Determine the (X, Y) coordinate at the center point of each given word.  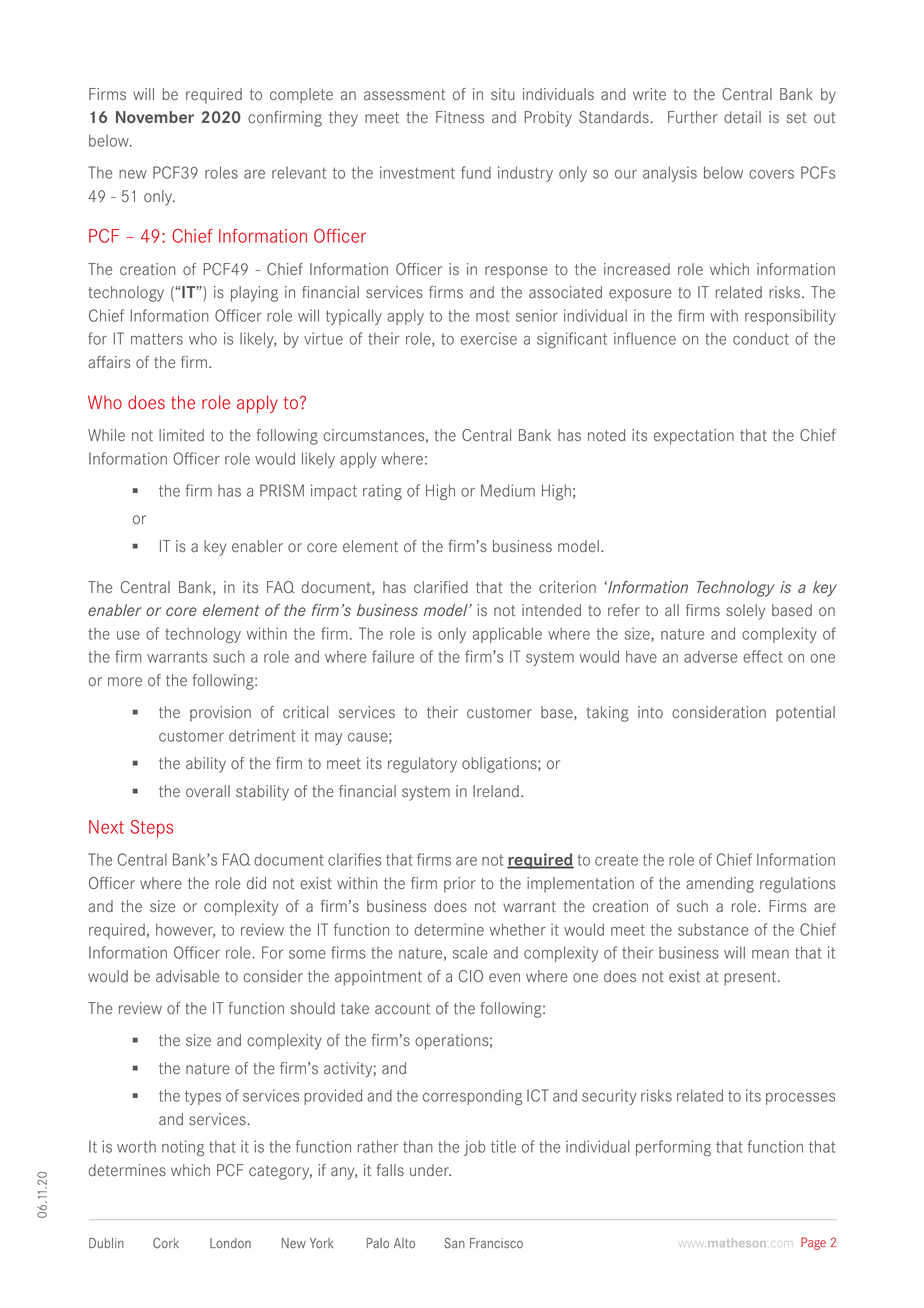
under (430, 1170)
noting (183, 1148)
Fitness (460, 117)
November (155, 117)
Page (813, 1243)
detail (742, 117)
